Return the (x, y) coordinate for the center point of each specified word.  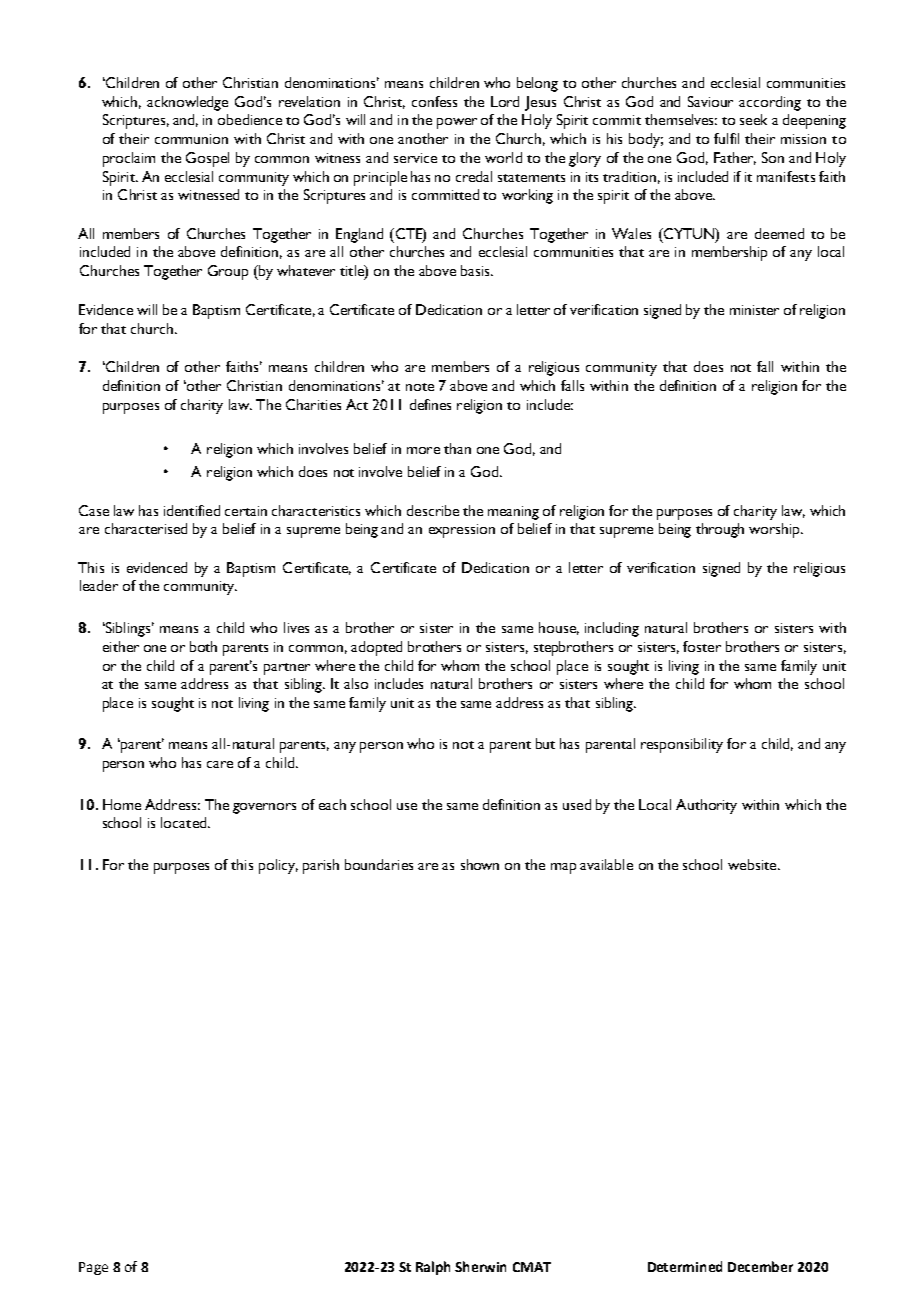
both (203, 646)
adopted (376, 648)
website (753, 864)
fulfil (726, 138)
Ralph (433, 1268)
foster (702, 646)
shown (480, 864)
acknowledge (187, 103)
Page (93, 1268)
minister (754, 310)
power (457, 123)
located (185, 822)
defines (430, 404)
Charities (313, 404)
